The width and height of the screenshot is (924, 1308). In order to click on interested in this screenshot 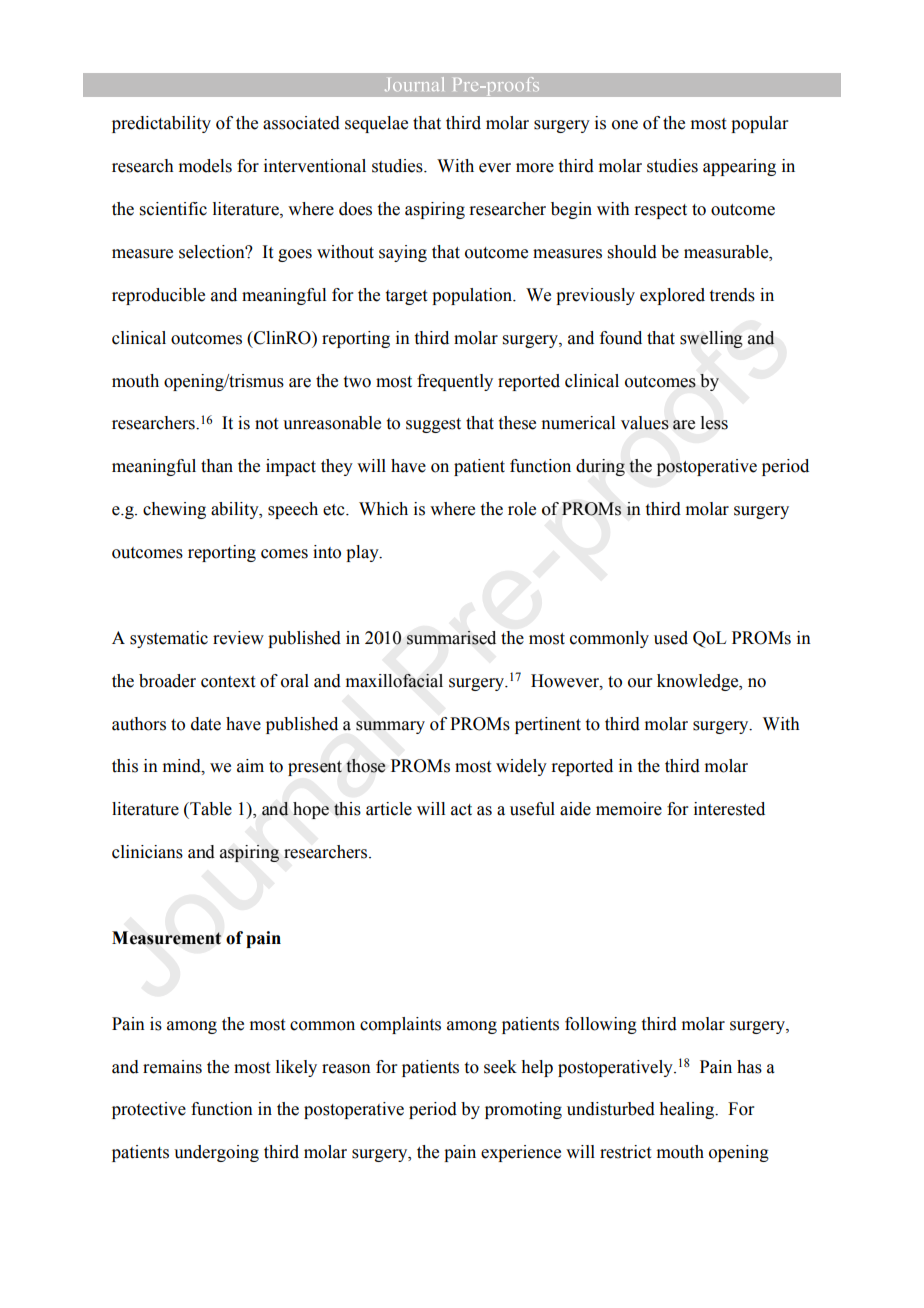, I will do `click(729, 809)`.
